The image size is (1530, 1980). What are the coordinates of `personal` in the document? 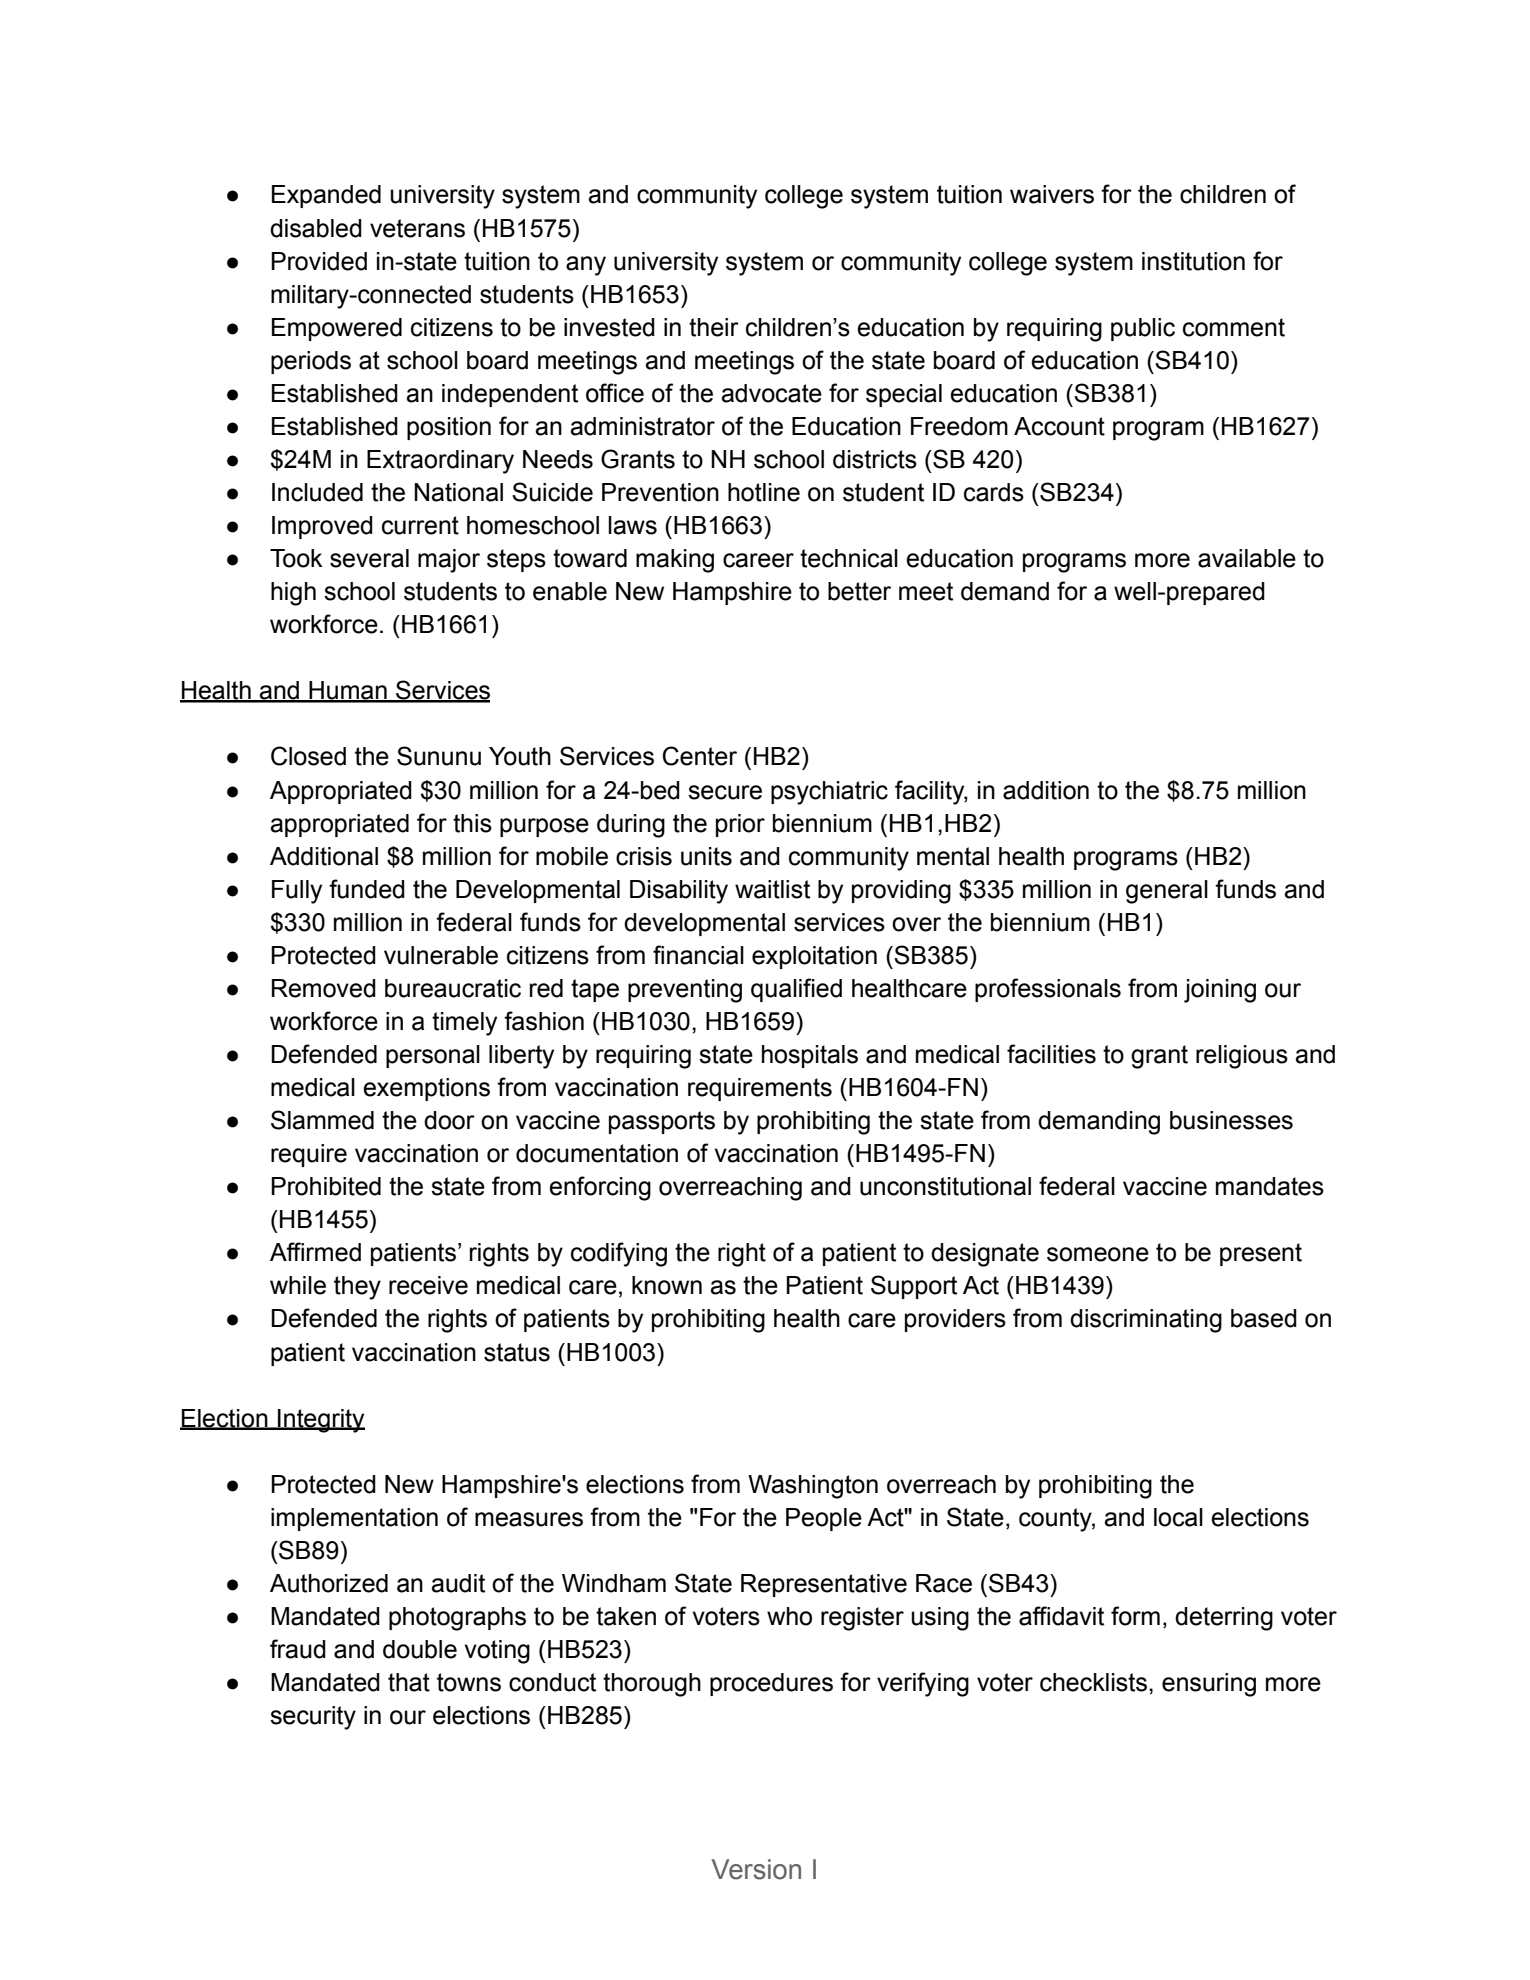 It's located at (433, 1056).
